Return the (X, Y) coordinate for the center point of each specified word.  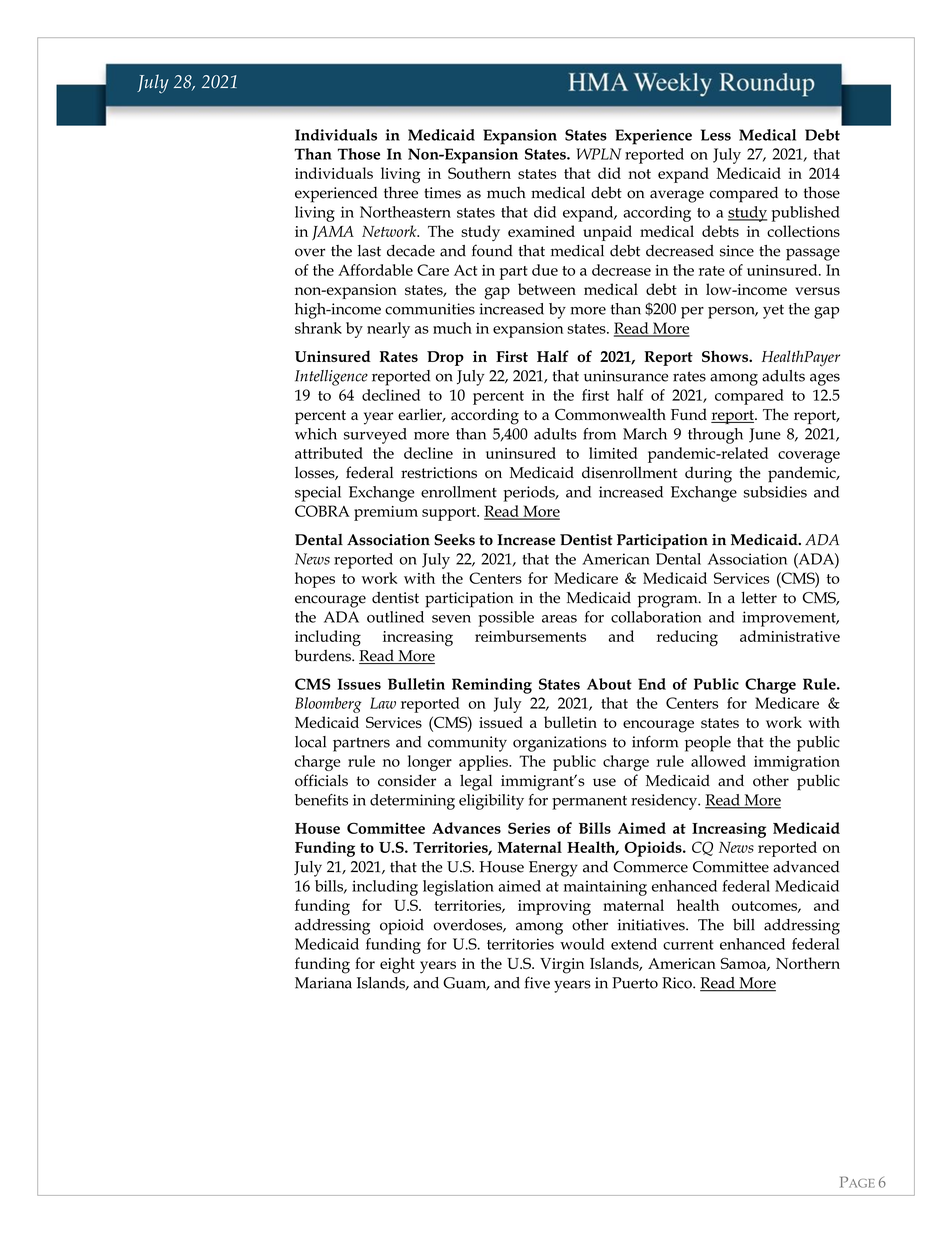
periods (530, 494)
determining (412, 802)
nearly (388, 330)
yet (773, 311)
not (639, 174)
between (547, 289)
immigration (797, 763)
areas (559, 619)
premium (386, 513)
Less (716, 135)
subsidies (775, 492)
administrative (790, 636)
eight (397, 965)
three (401, 193)
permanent (589, 802)
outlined (395, 617)
